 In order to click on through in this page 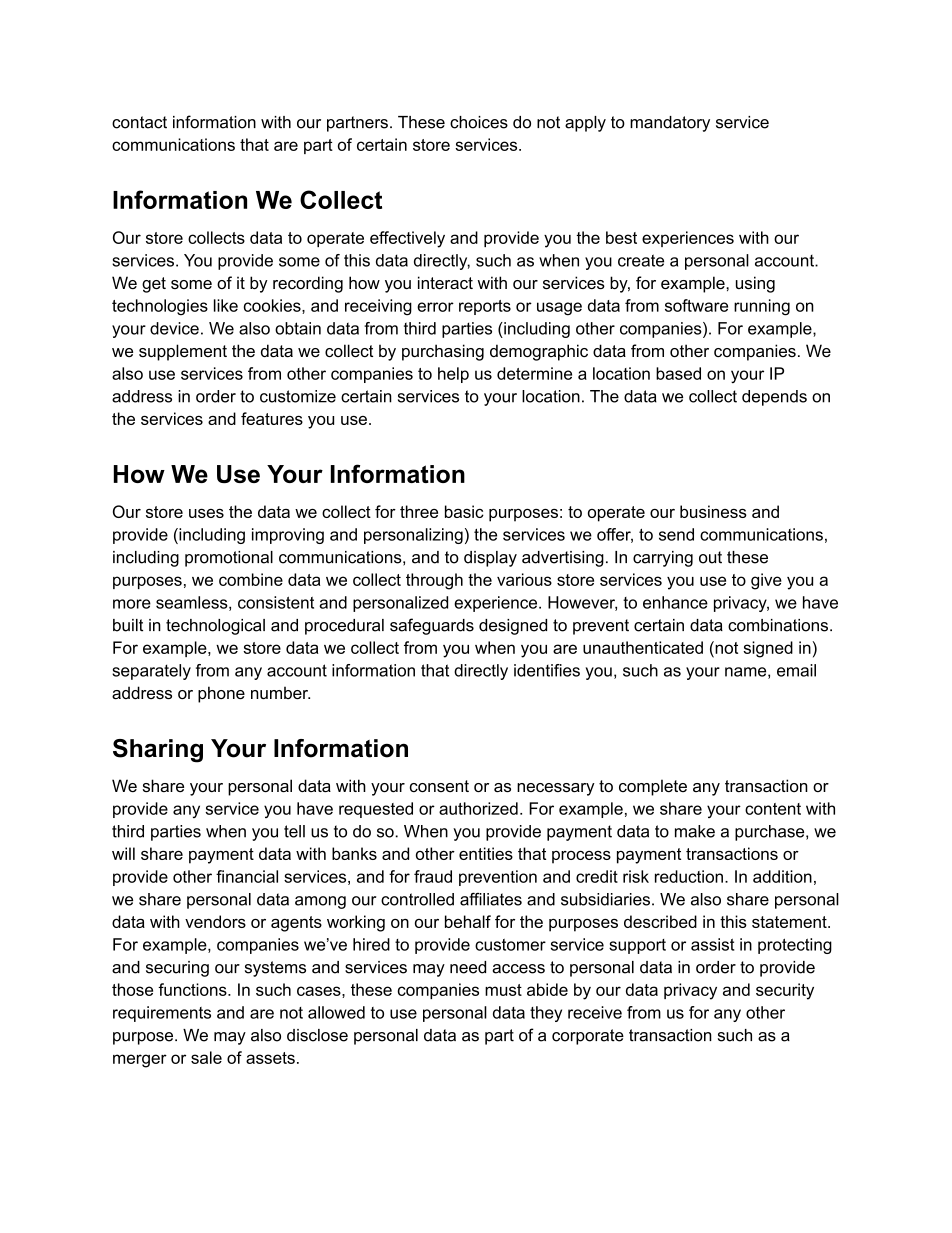, I will do `click(434, 581)`.
